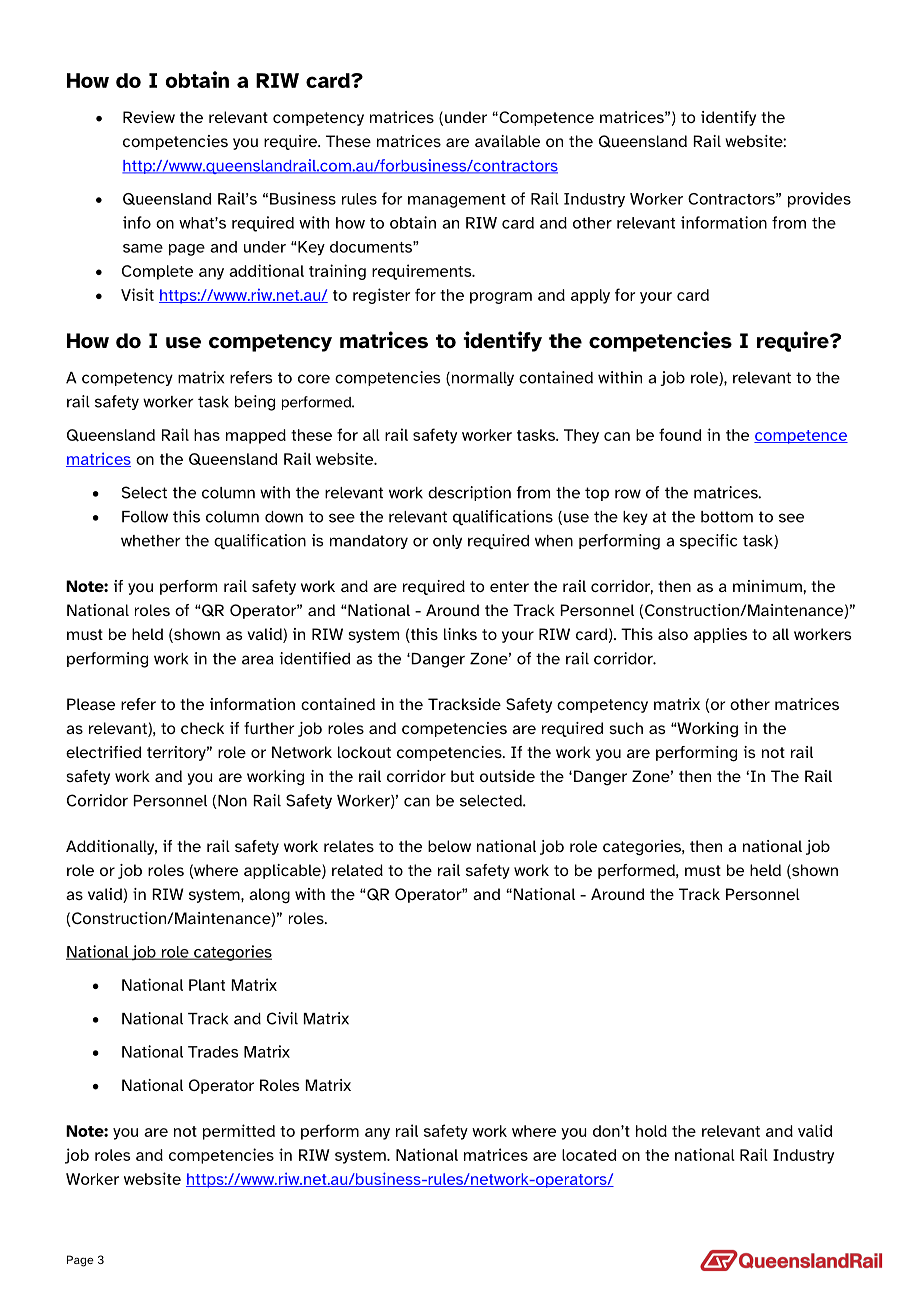 This page has height=1308, width=924. What do you see at coordinates (626, 728) in the page?
I see `such` at bounding box center [626, 728].
